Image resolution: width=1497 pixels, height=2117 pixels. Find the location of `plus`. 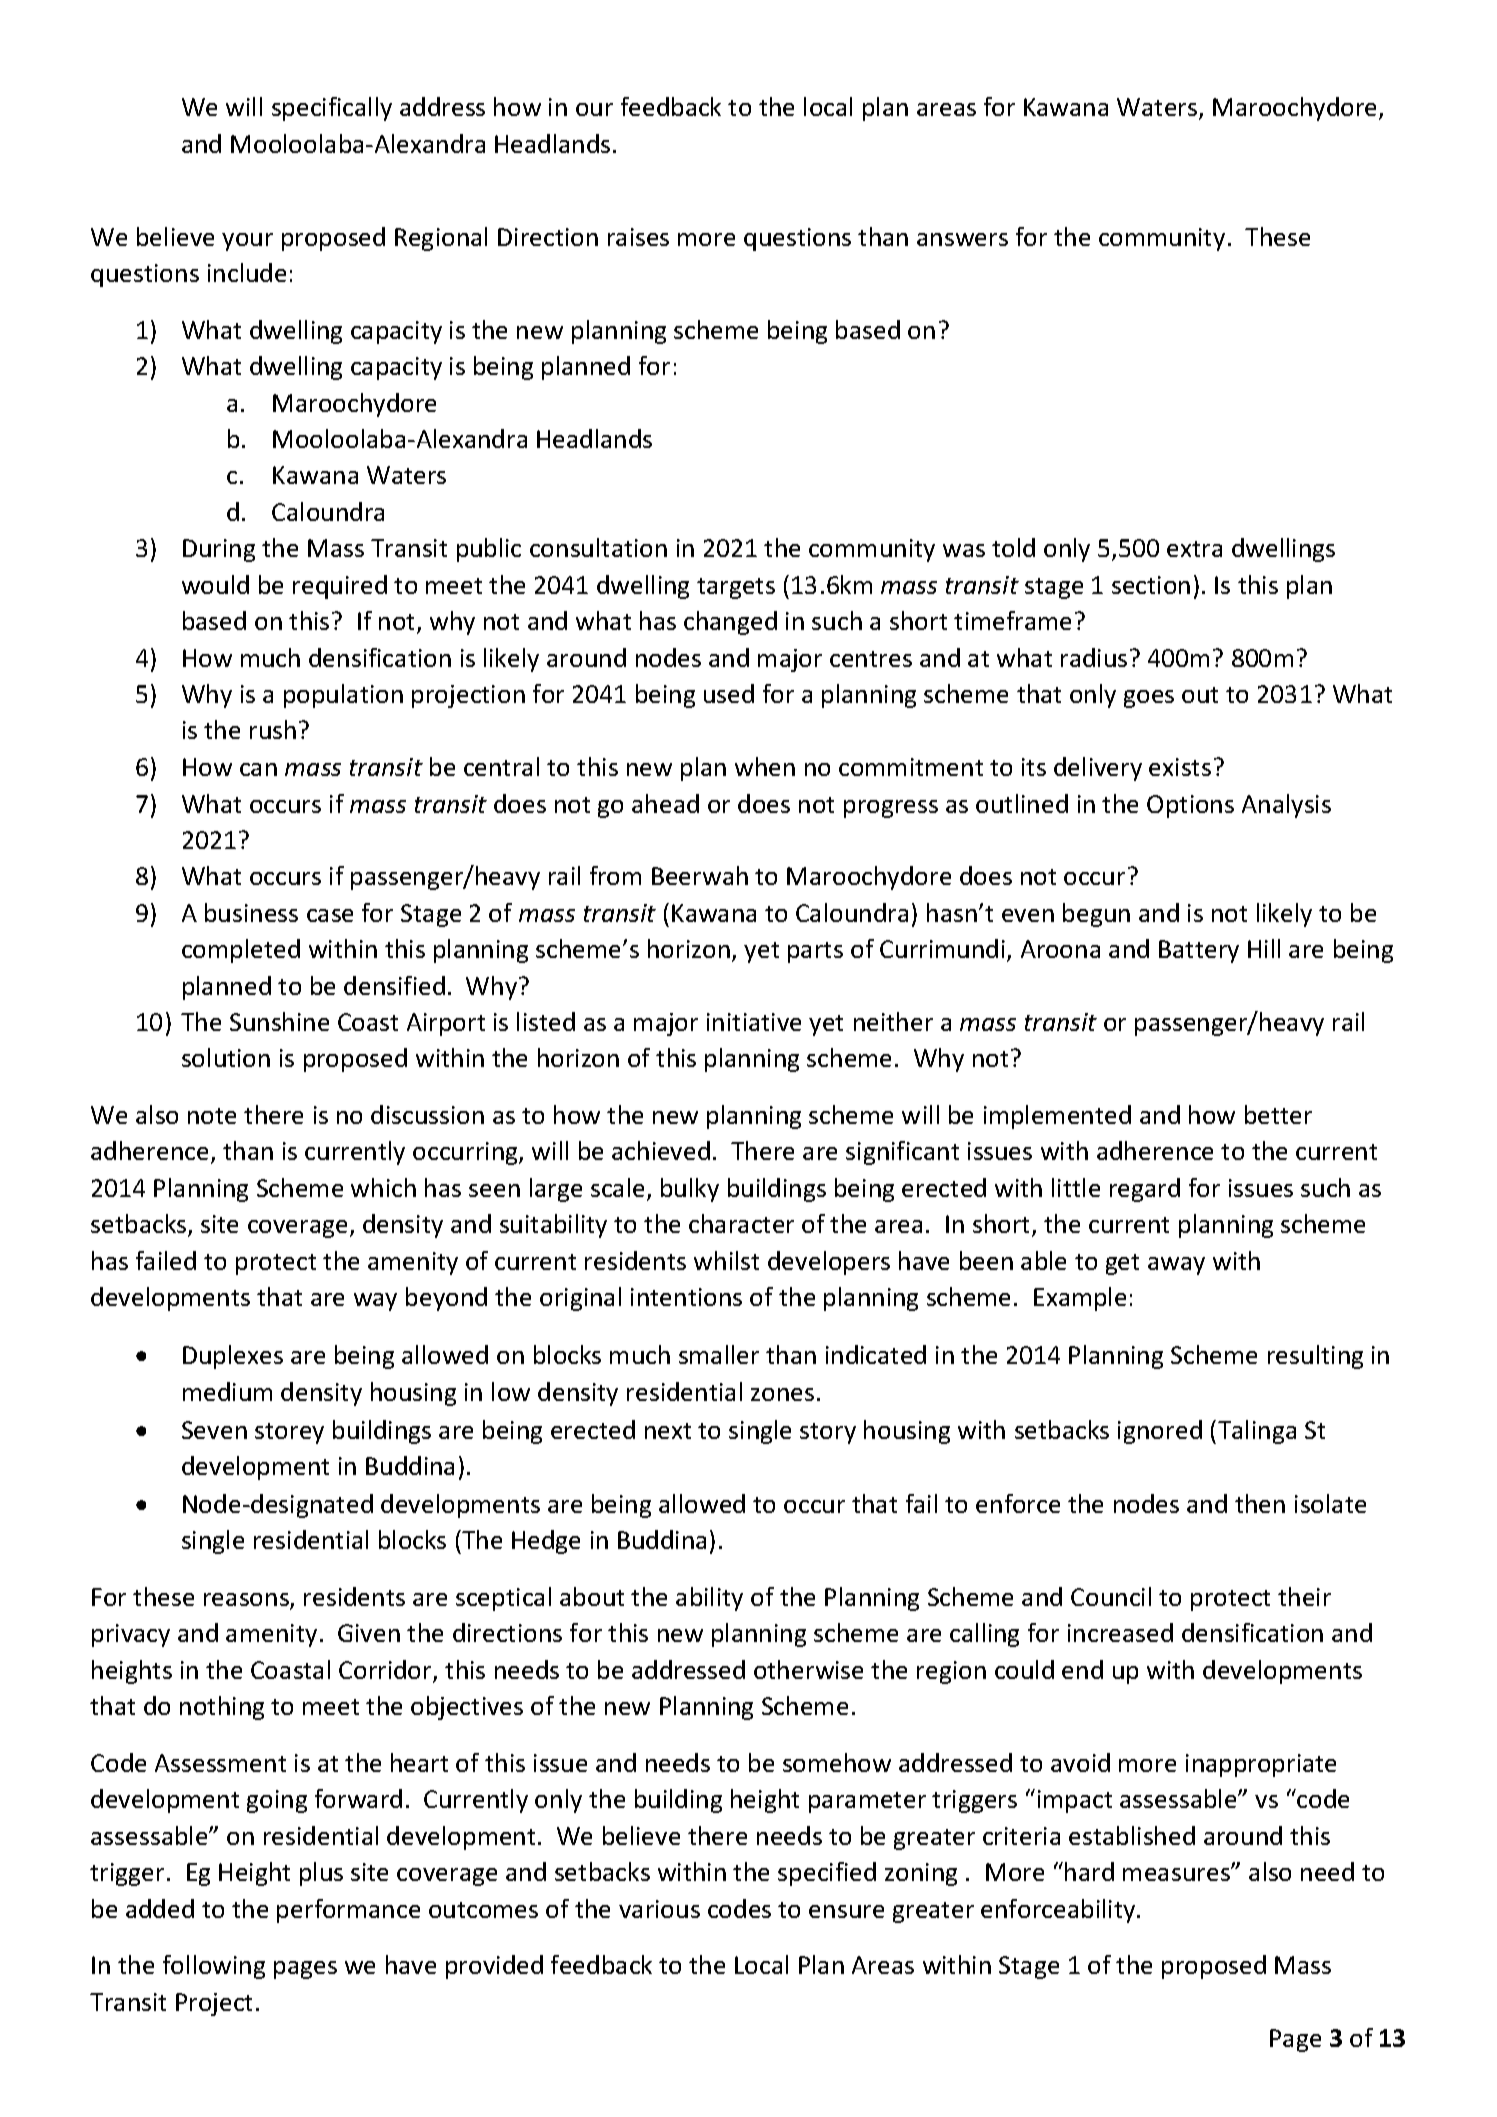

plus is located at coordinates (321, 1874).
